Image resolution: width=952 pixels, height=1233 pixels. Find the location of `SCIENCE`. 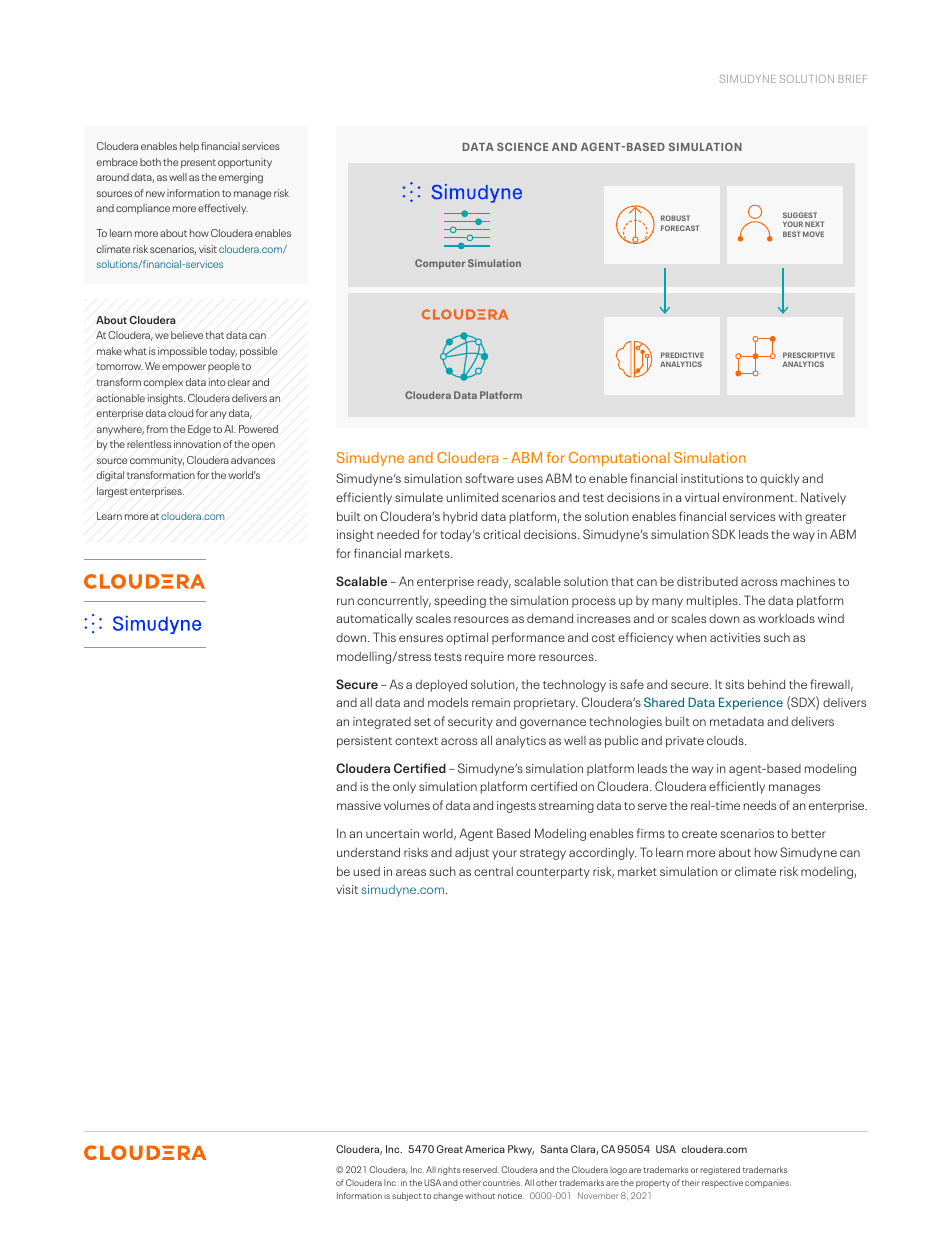

SCIENCE is located at coordinates (522, 146).
